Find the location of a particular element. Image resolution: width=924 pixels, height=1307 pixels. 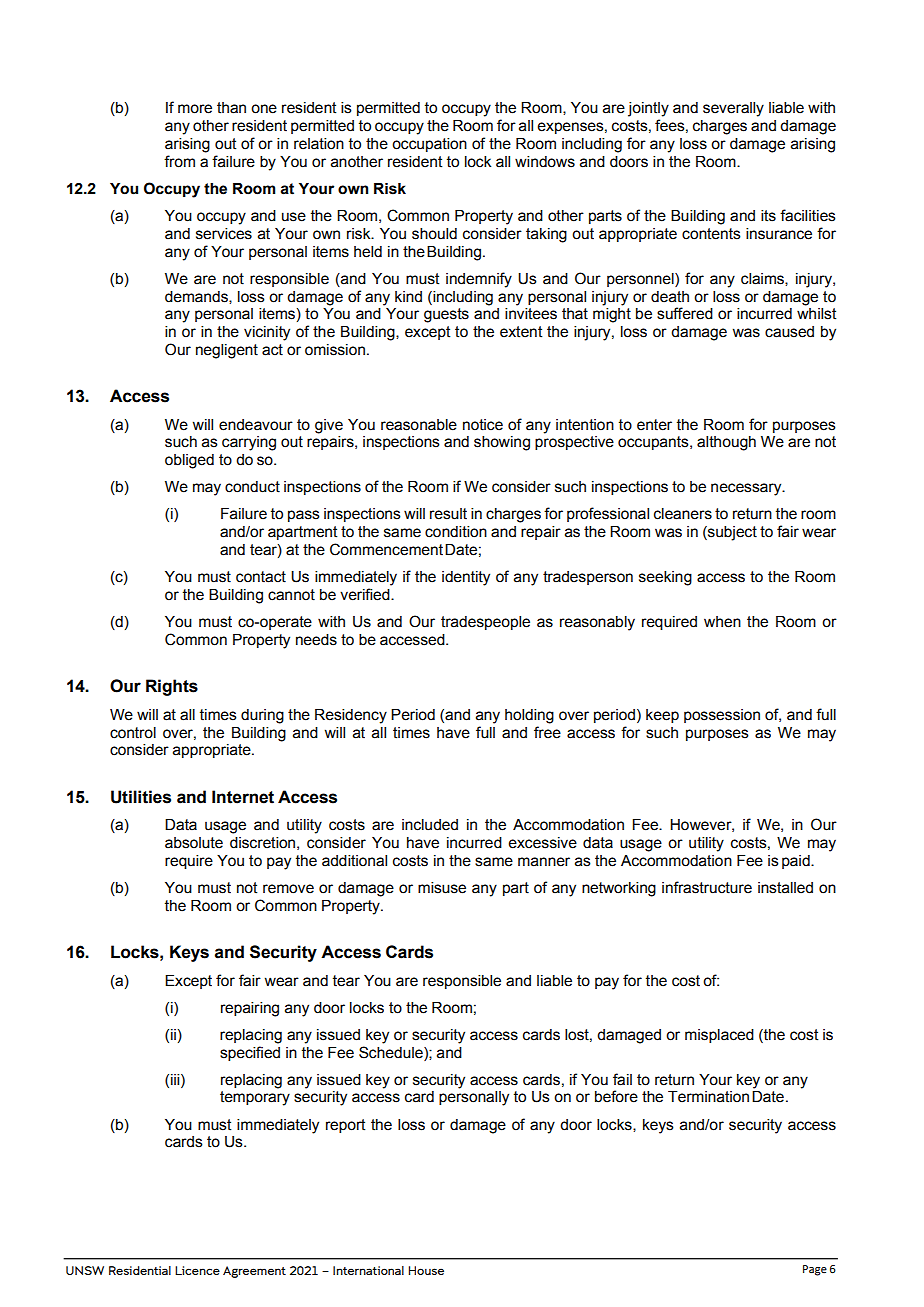

from is located at coordinates (179, 161).
